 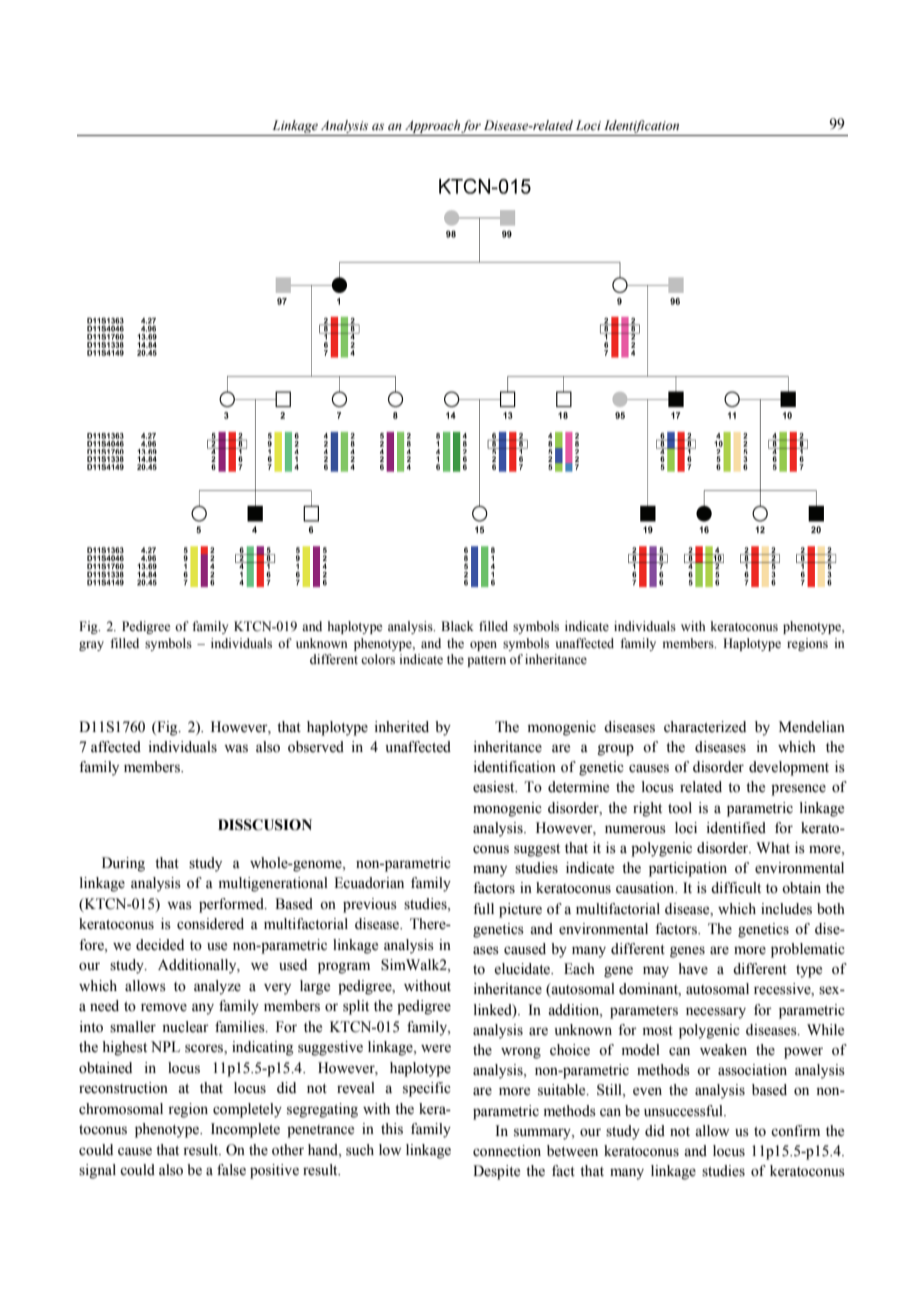 I want to click on easiest, so click(x=495, y=787).
